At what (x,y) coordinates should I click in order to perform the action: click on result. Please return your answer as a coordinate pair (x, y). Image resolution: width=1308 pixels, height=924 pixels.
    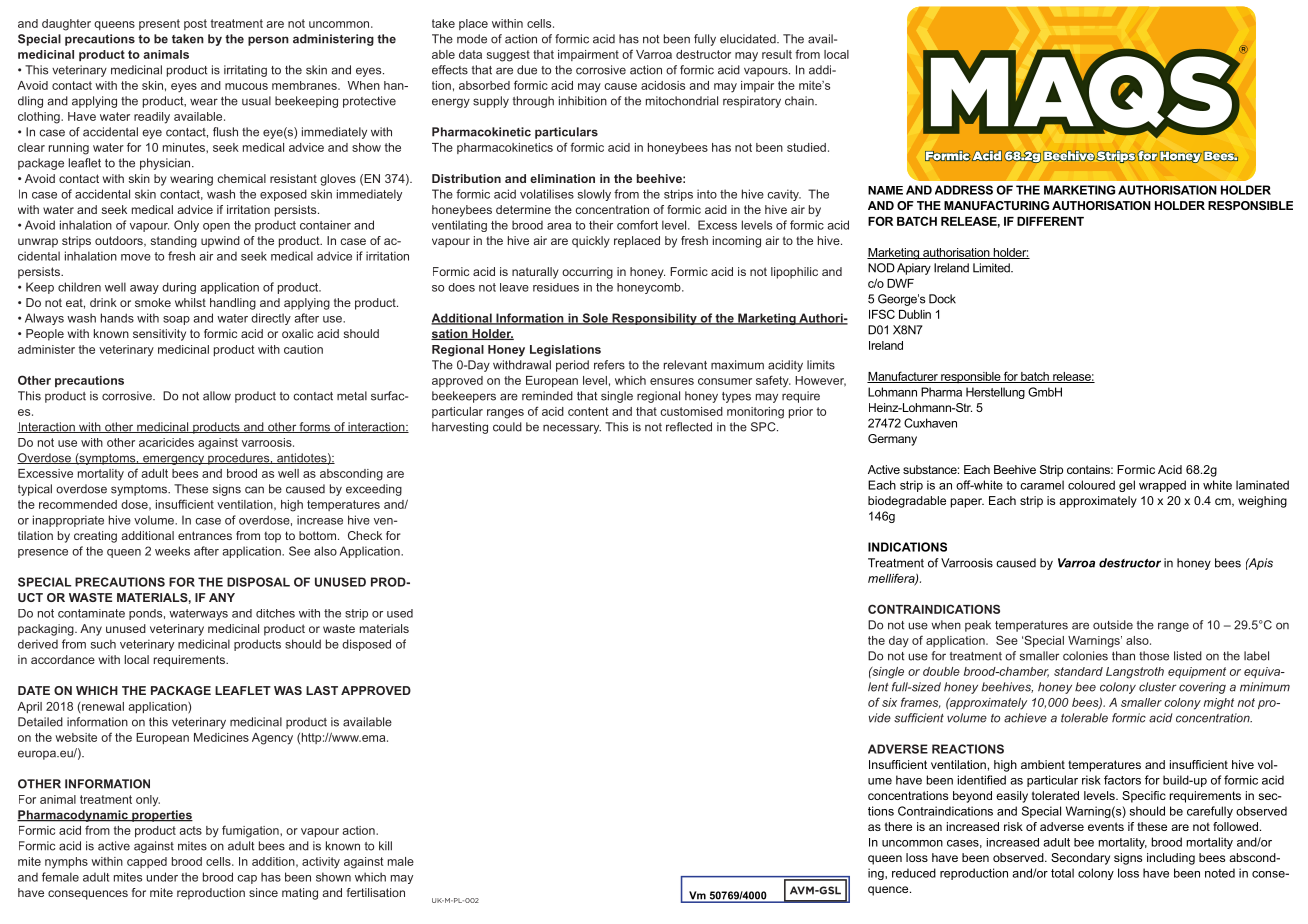
    Looking at the image, I should click on (777, 54).
